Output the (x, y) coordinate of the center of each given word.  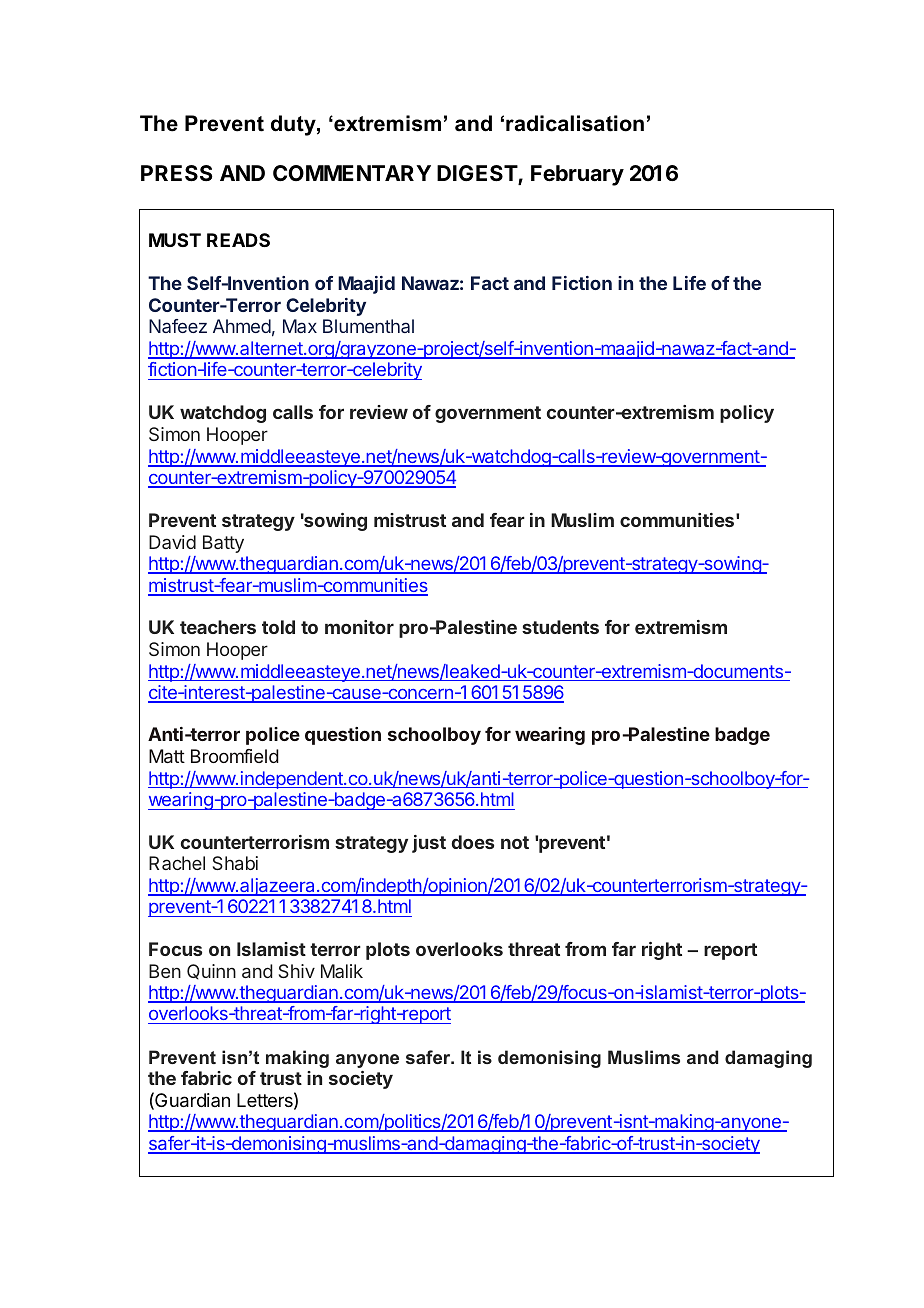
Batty (223, 544)
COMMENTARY (352, 173)
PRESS (177, 173)
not (515, 842)
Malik (342, 971)
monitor (359, 627)
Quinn (211, 972)
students (560, 627)
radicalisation (575, 123)
